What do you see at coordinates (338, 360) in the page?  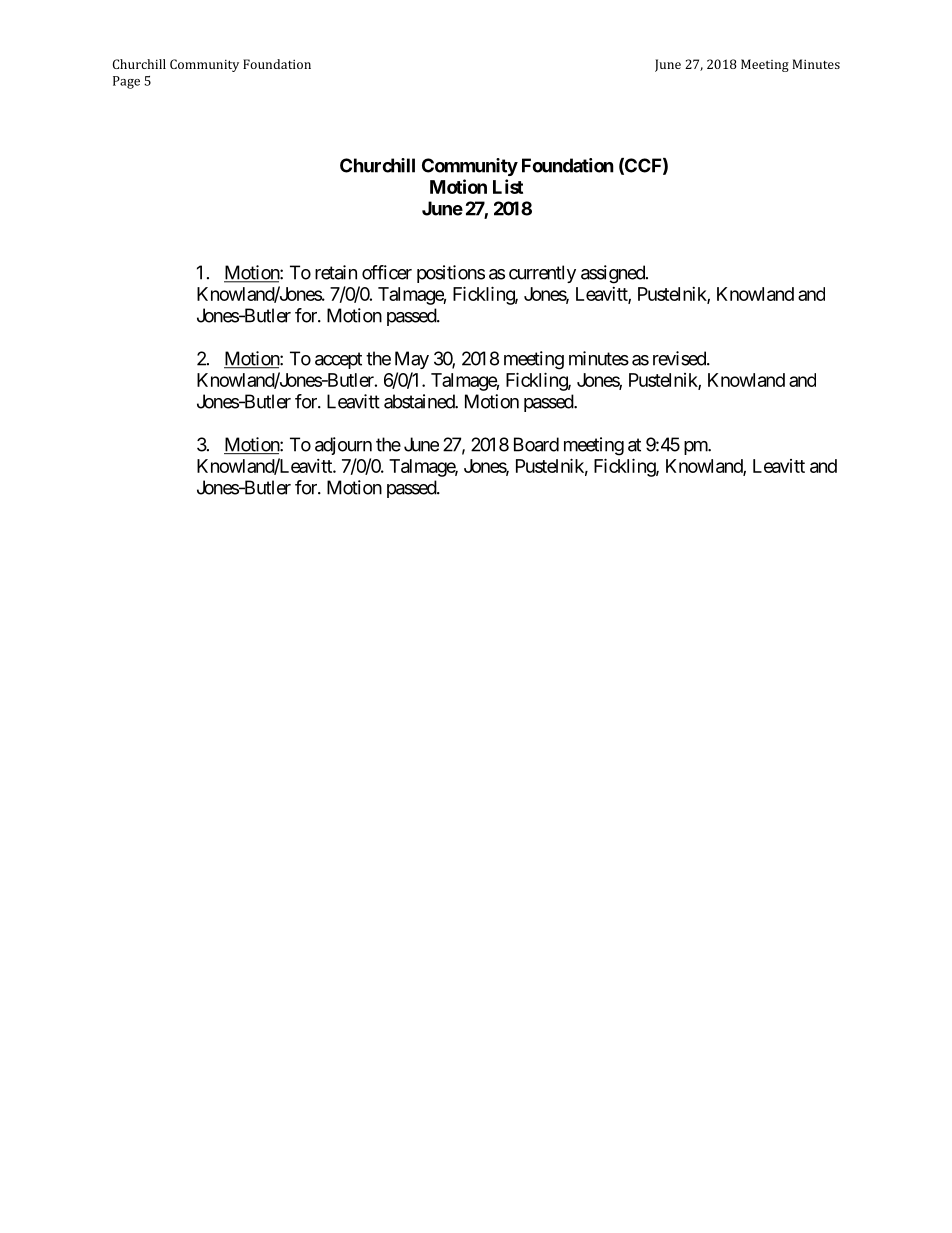 I see `accept` at bounding box center [338, 360].
